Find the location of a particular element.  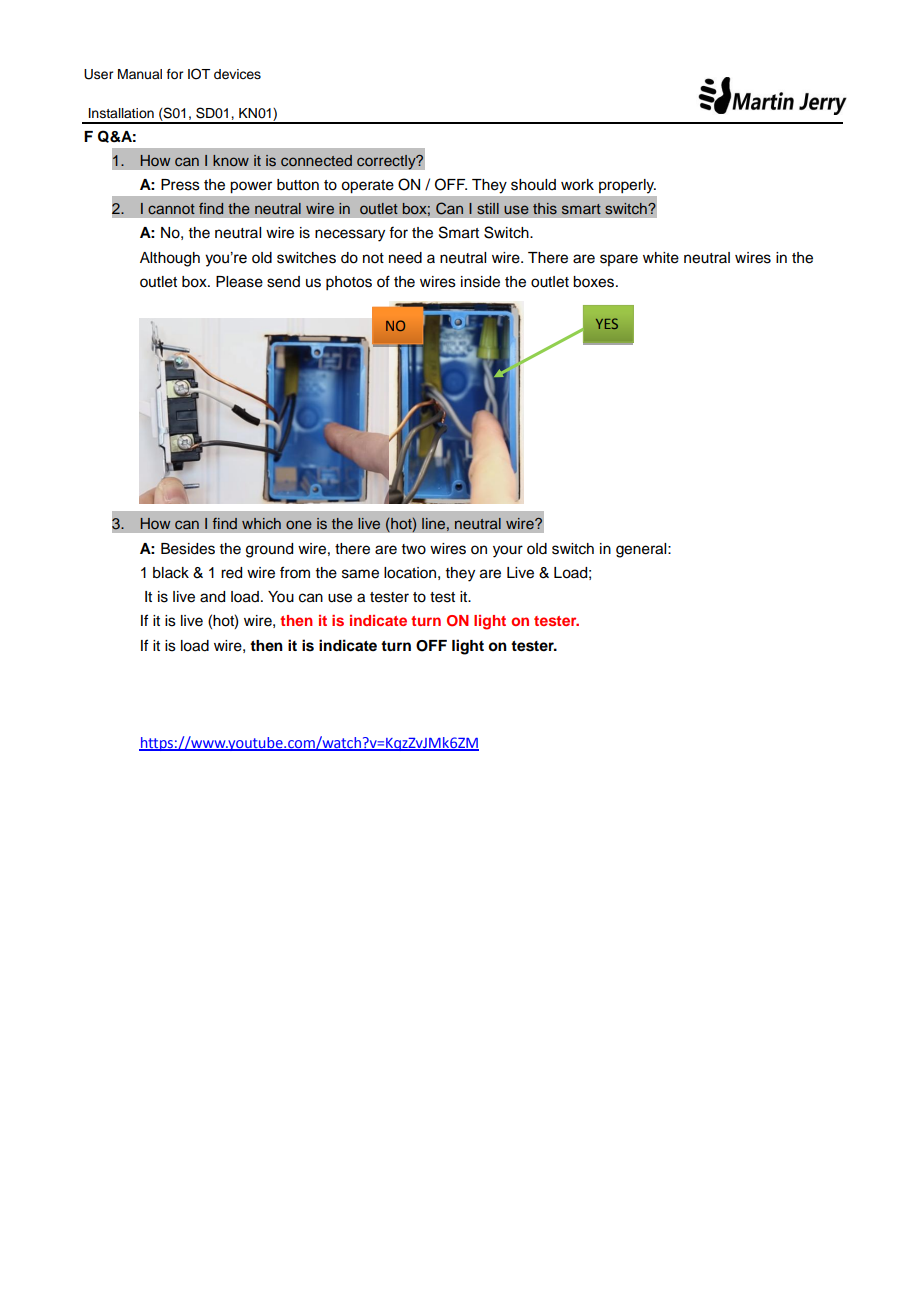

Manual is located at coordinates (140, 74).
